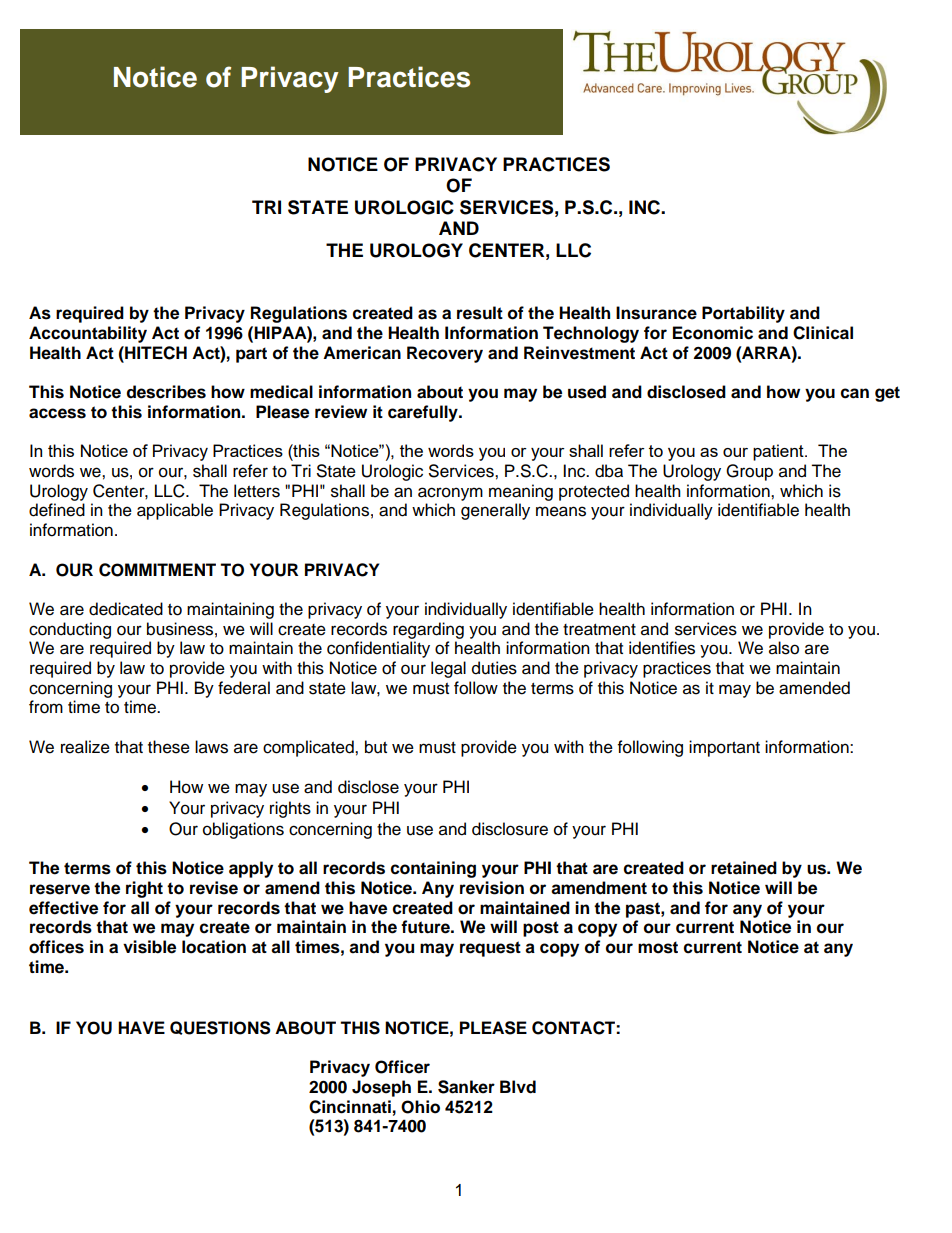  I want to click on retained, so click(744, 868).
